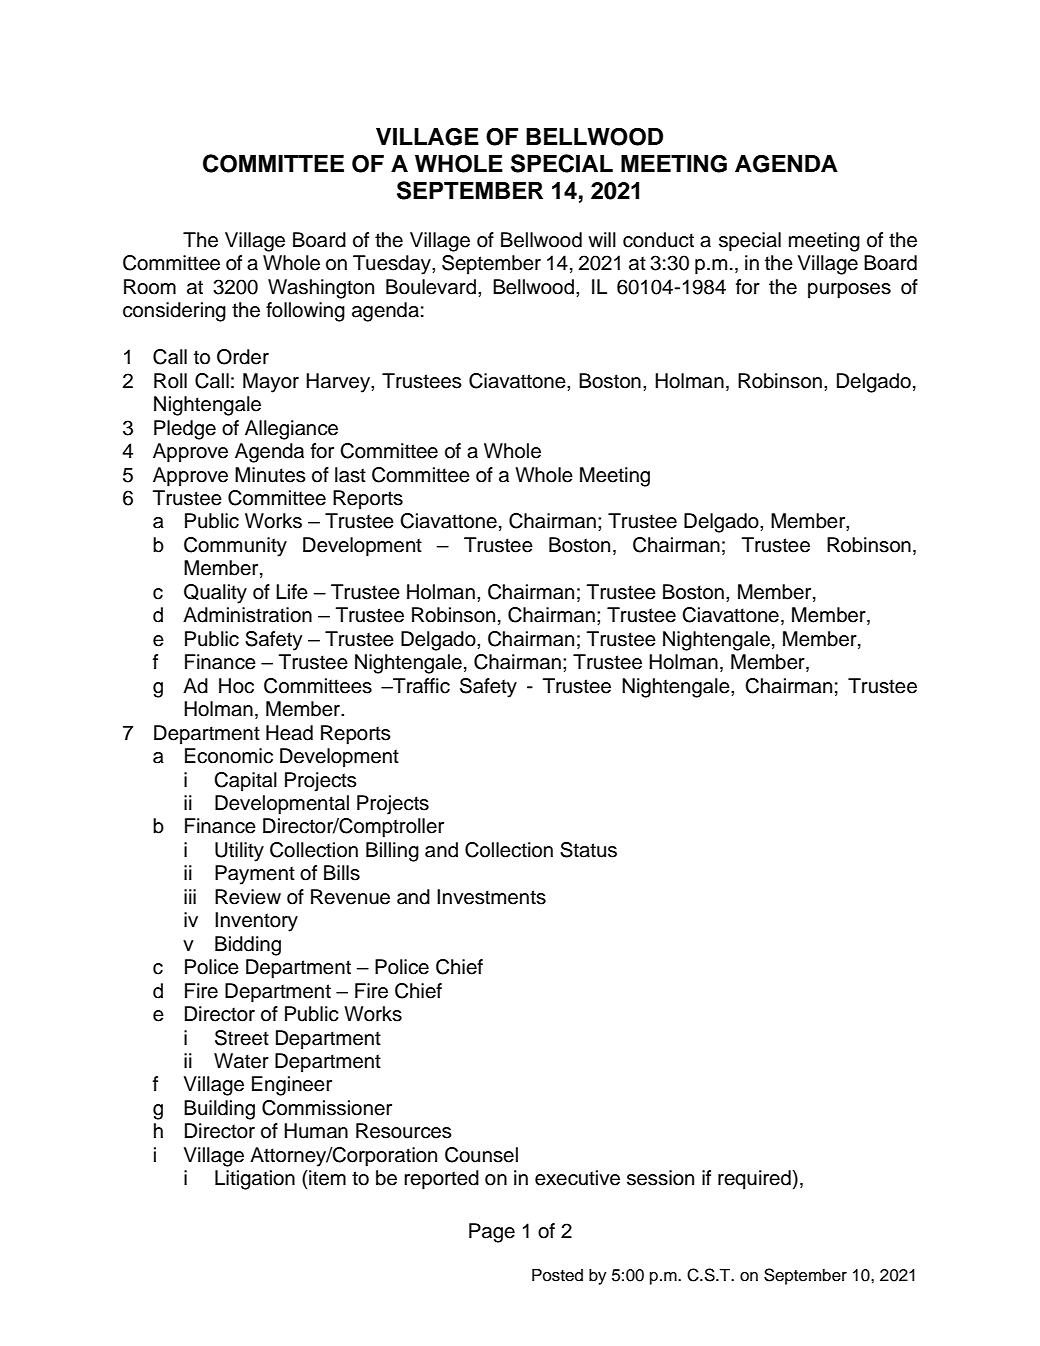 The image size is (1040, 1346). What do you see at coordinates (492, 1233) in the screenshot?
I see `Page` at bounding box center [492, 1233].
